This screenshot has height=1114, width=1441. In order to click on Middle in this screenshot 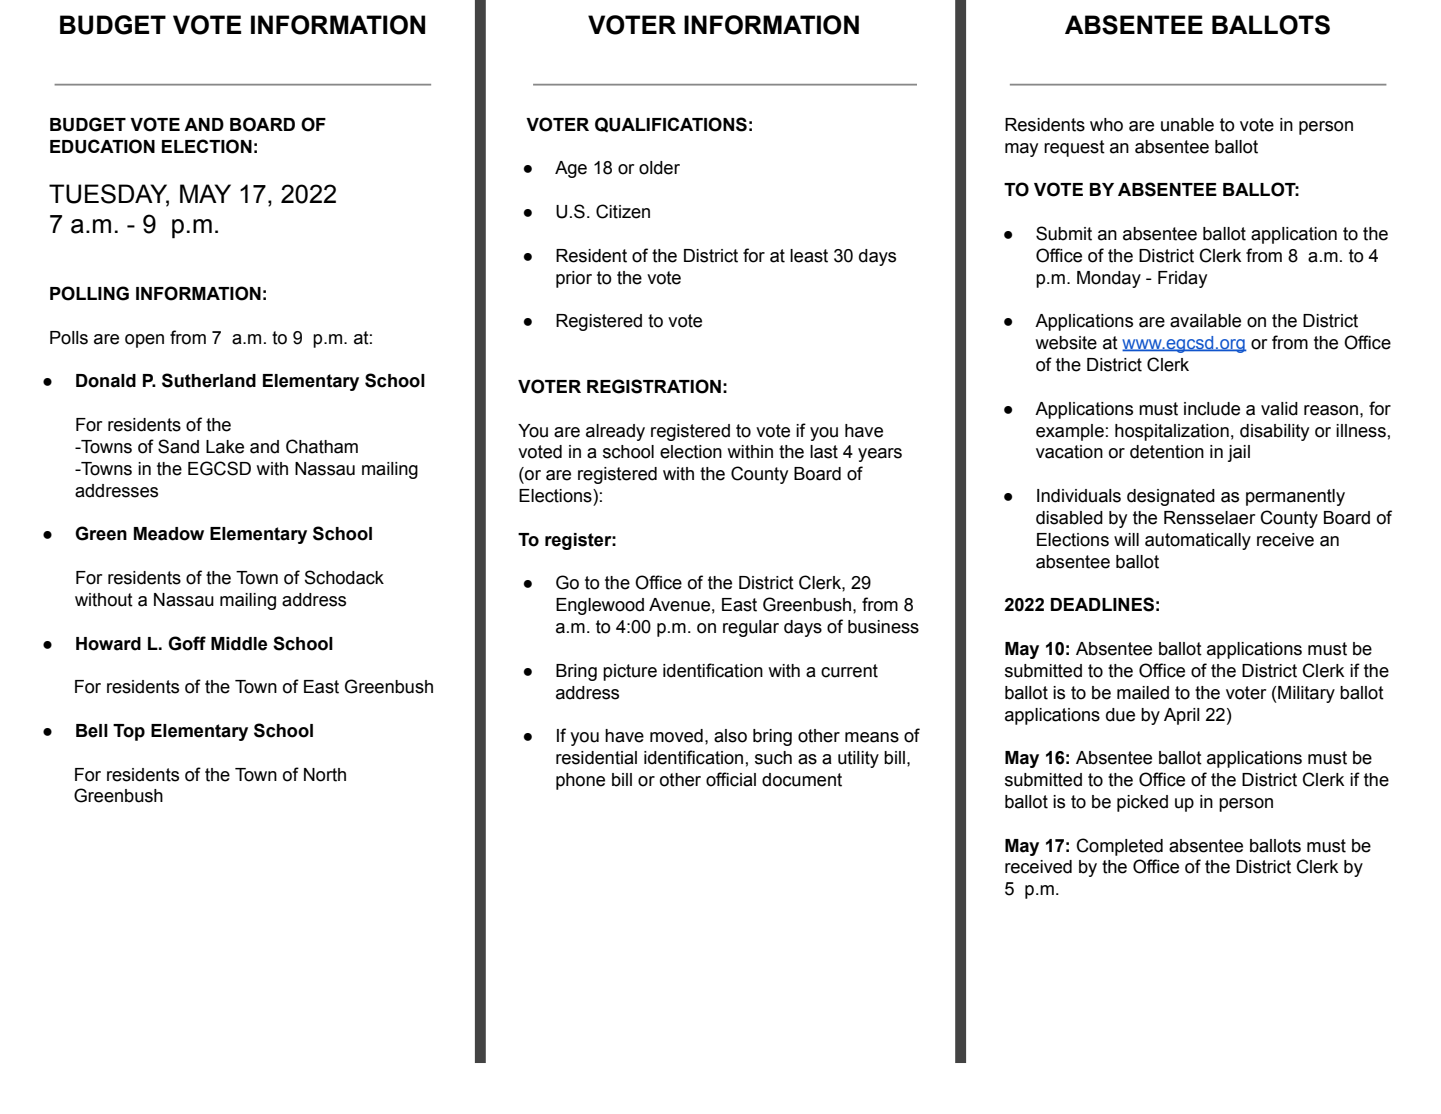, I will do `click(239, 644)`.
